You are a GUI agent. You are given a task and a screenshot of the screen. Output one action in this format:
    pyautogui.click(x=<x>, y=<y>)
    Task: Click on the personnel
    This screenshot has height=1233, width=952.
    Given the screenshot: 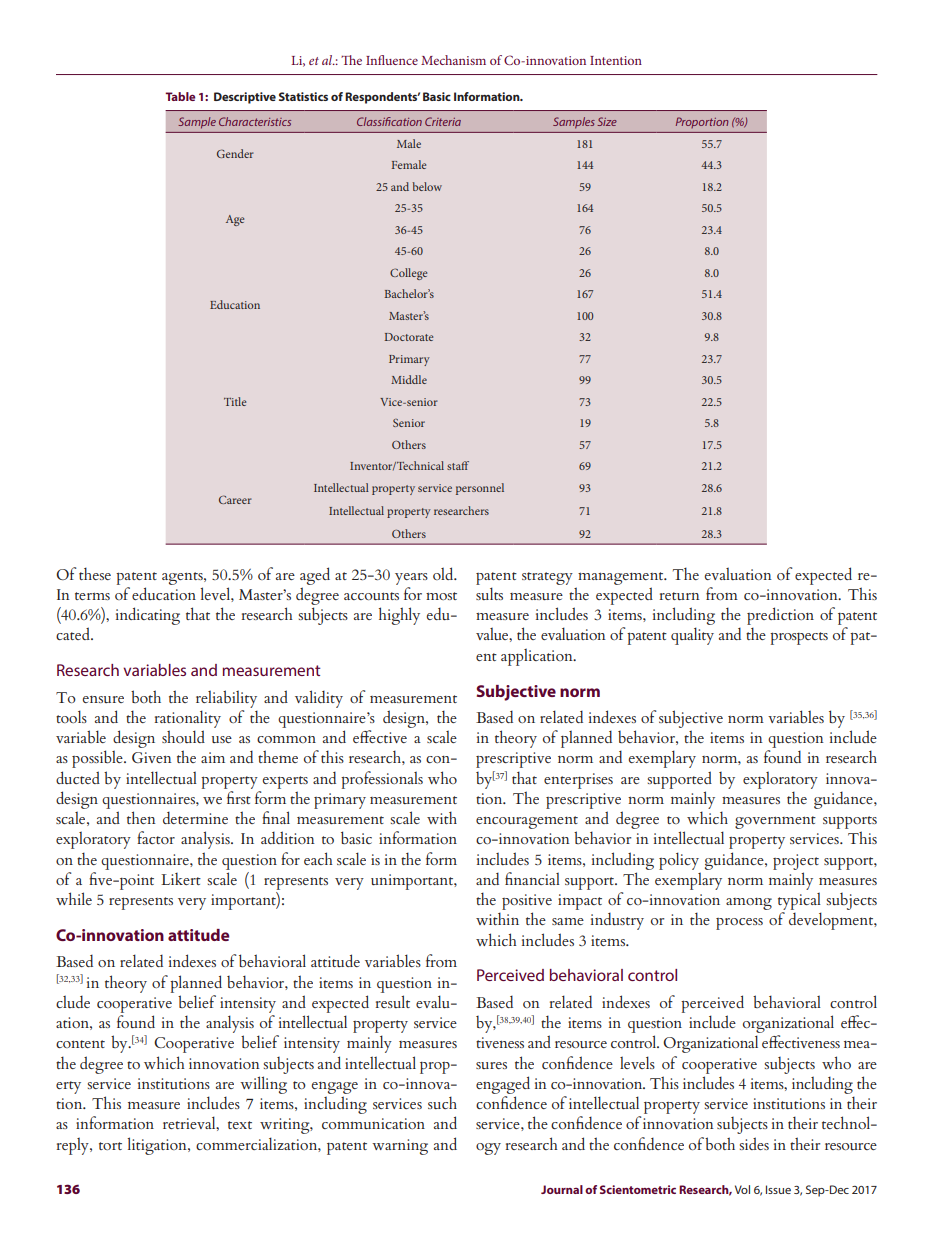 What is the action you would take?
    pyautogui.click(x=480, y=489)
